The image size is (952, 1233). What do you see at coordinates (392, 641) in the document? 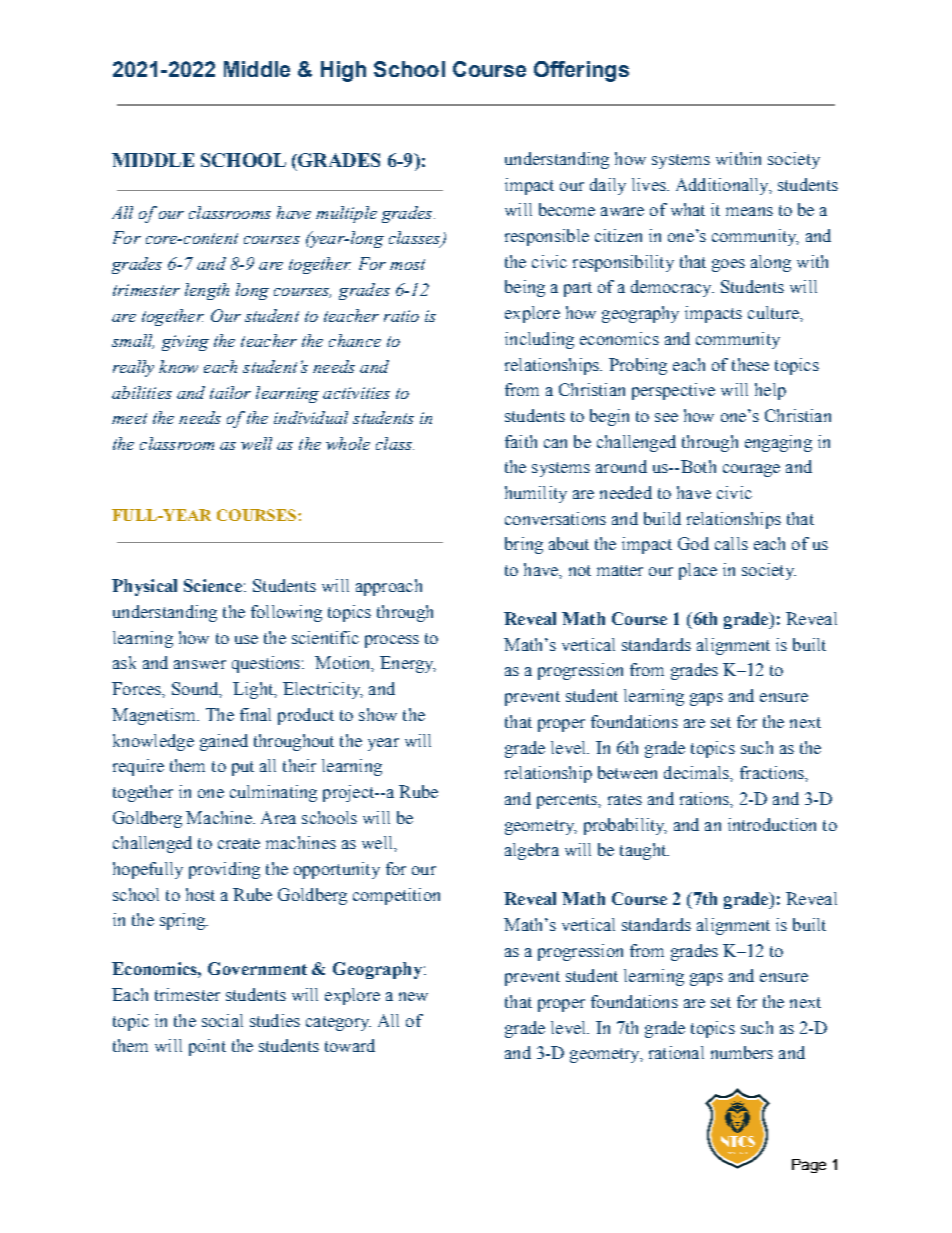
I see `process` at bounding box center [392, 641].
